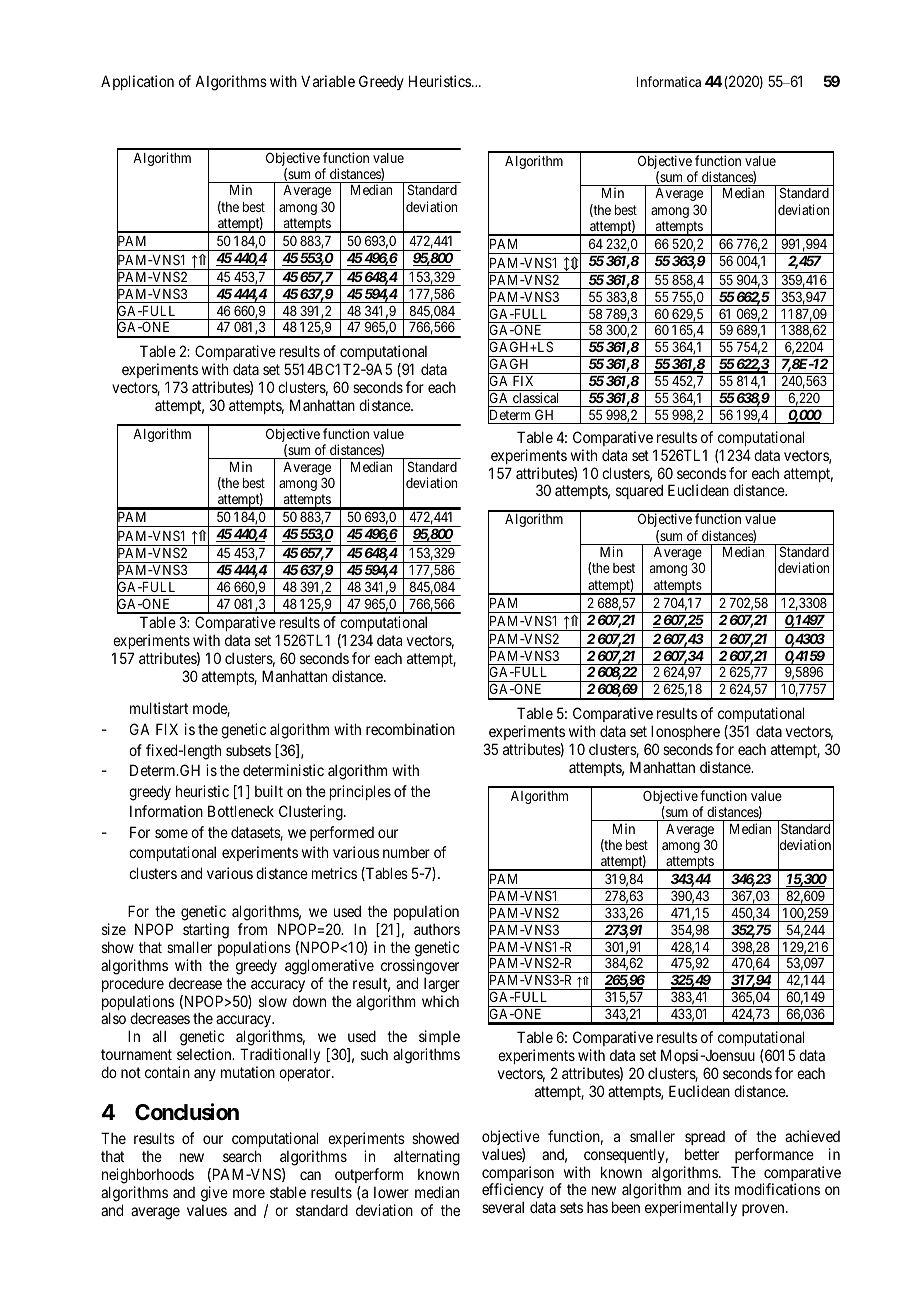 The height and width of the screenshot is (1308, 924). What do you see at coordinates (669, 81) in the screenshot?
I see `Informatica` at bounding box center [669, 81].
